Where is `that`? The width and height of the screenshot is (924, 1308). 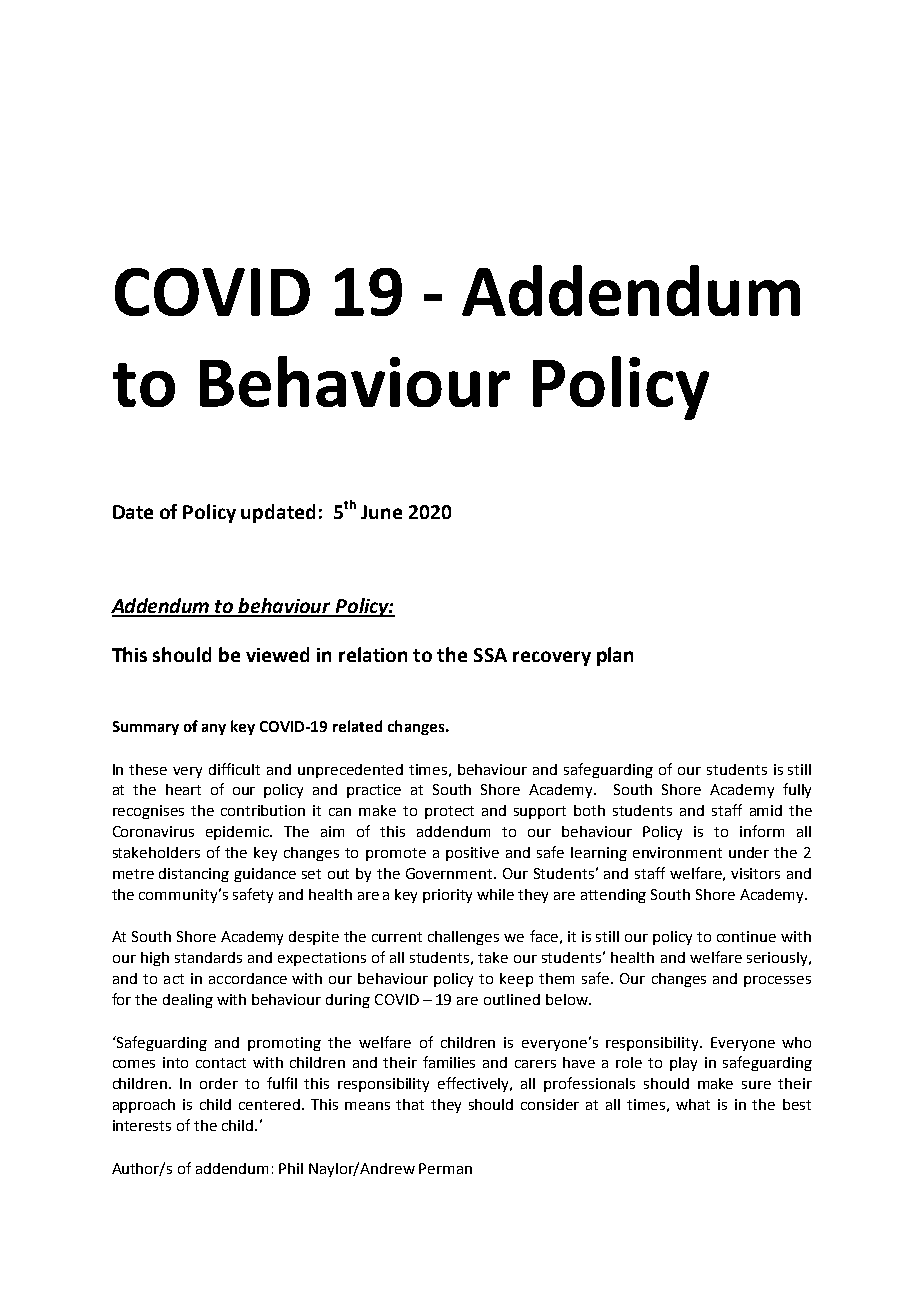 that is located at coordinates (410, 1104).
